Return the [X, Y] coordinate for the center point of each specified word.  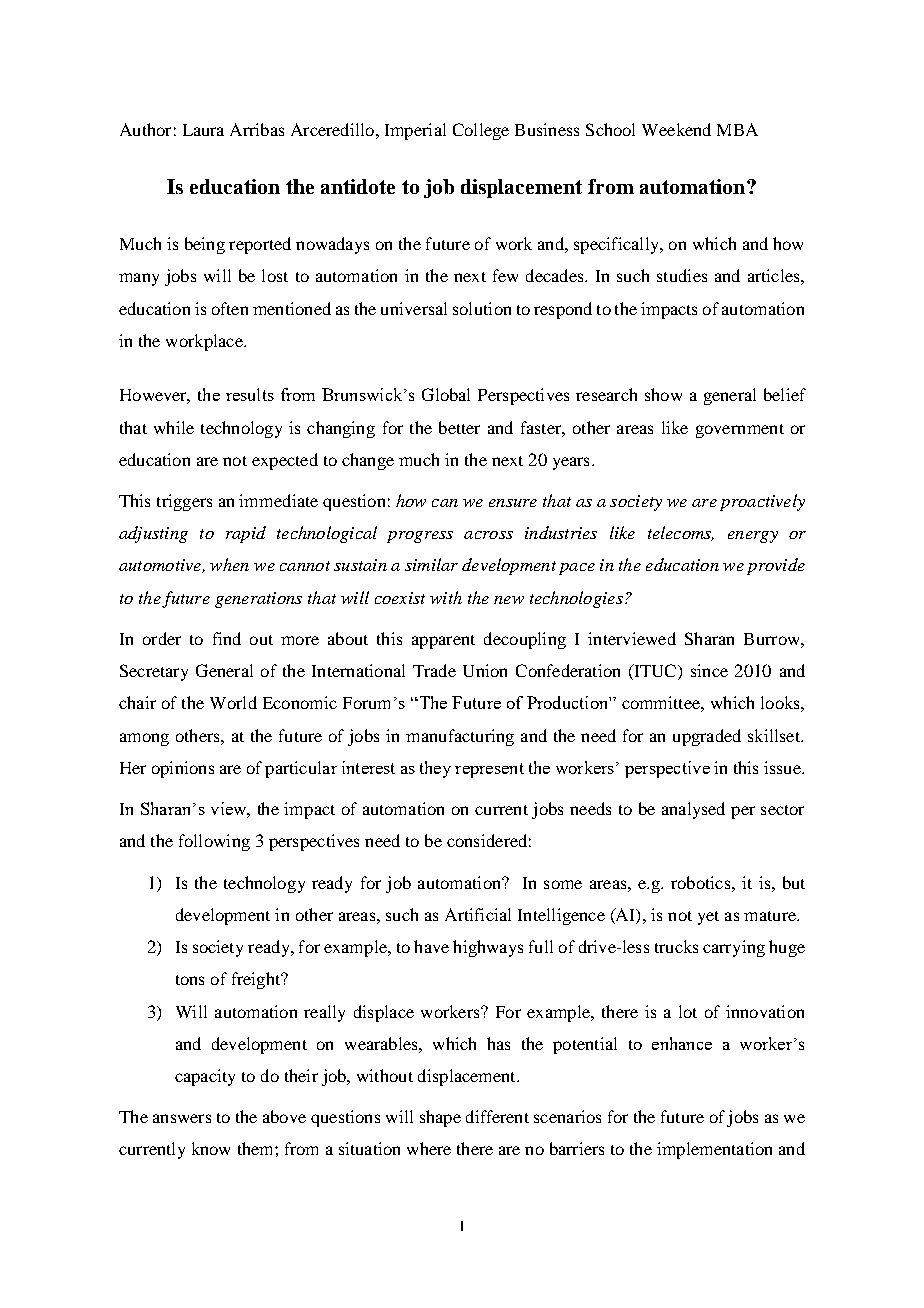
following [214, 842]
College [481, 131]
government [740, 431]
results [250, 394]
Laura [203, 130]
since [709, 670]
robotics [702, 882]
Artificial [478, 914]
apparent [443, 642]
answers [182, 1118]
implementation [714, 1150]
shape [440, 1118]
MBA [737, 129]
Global [446, 394]
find [227, 638]
